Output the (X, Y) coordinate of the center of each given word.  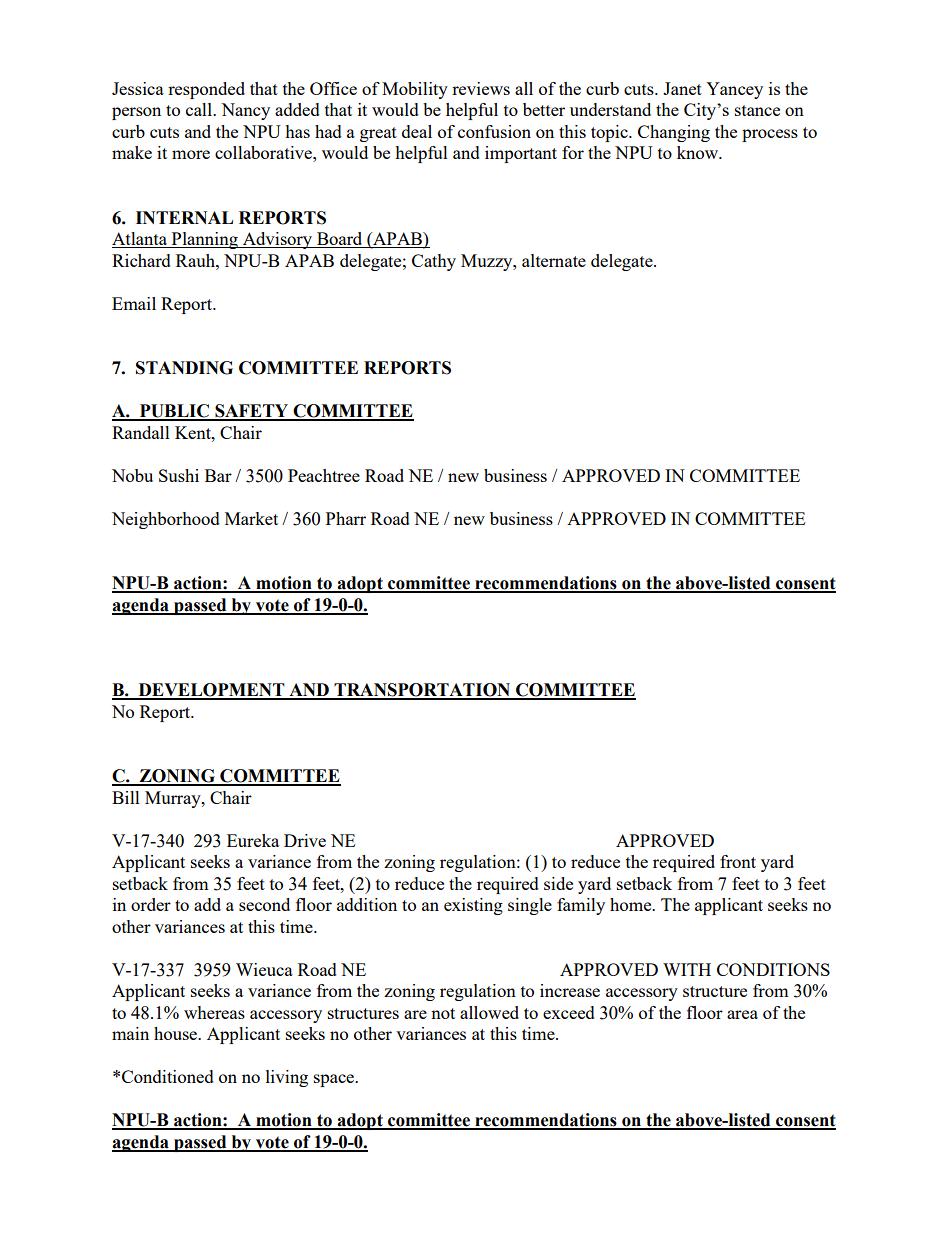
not (443, 1013)
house (177, 1033)
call (200, 109)
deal (417, 131)
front (738, 861)
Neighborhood (166, 520)
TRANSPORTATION (423, 691)
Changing (674, 133)
